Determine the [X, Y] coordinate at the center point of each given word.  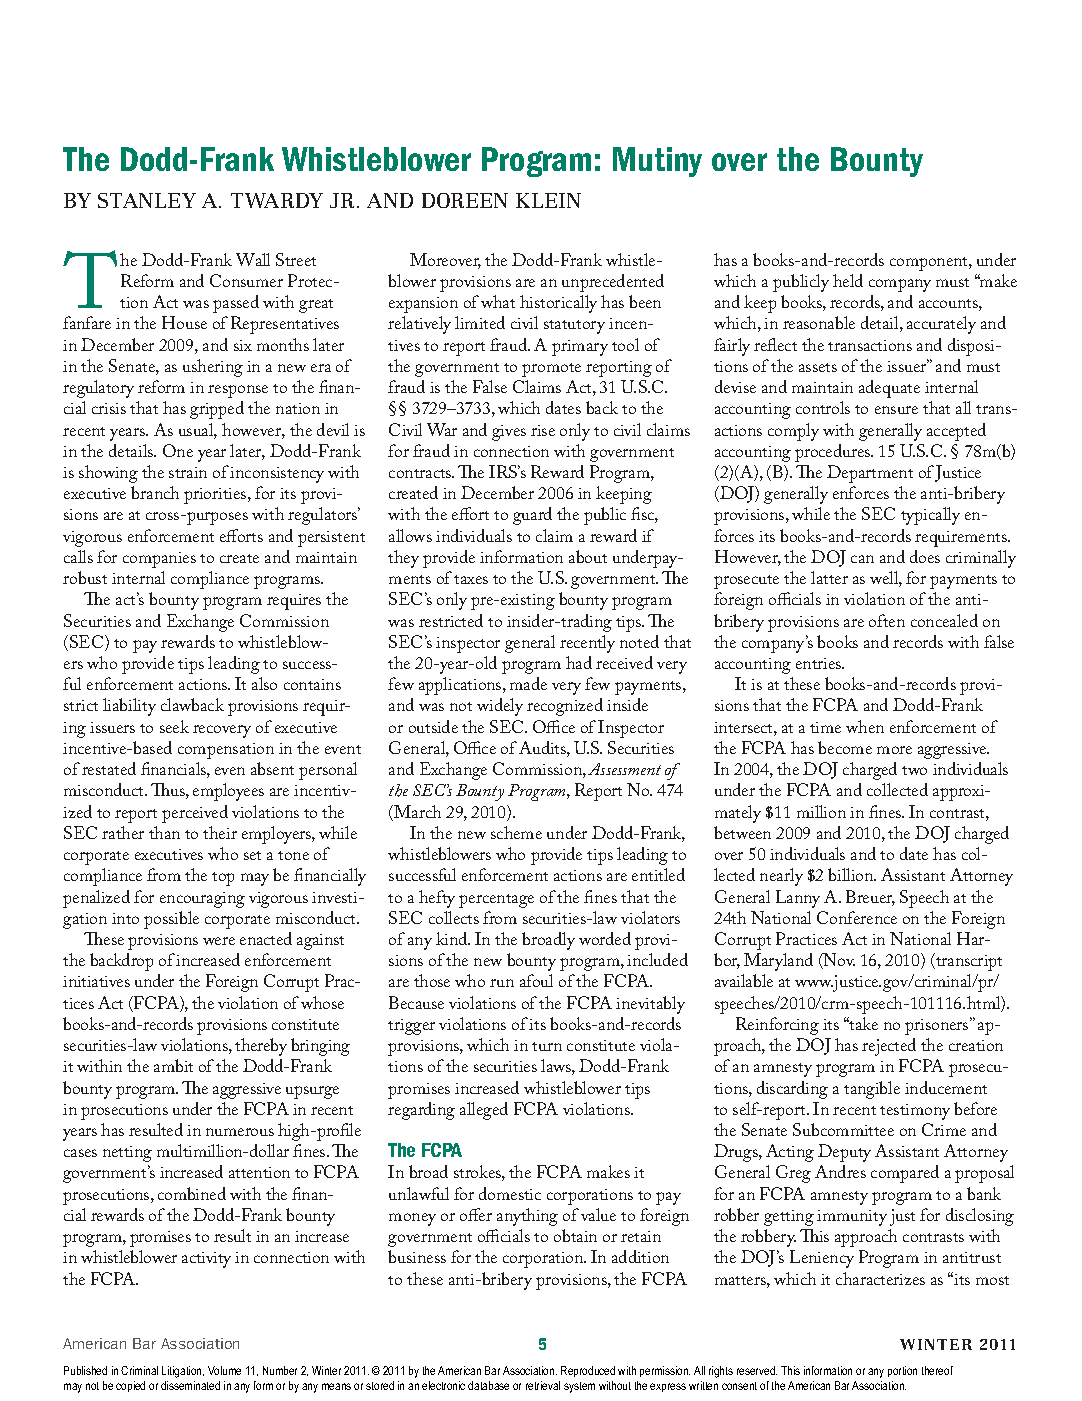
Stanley [147, 200]
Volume [224, 1370]
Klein [548, 200]
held [848, 280]
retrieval [543, 1385]
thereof [937, 1370]
